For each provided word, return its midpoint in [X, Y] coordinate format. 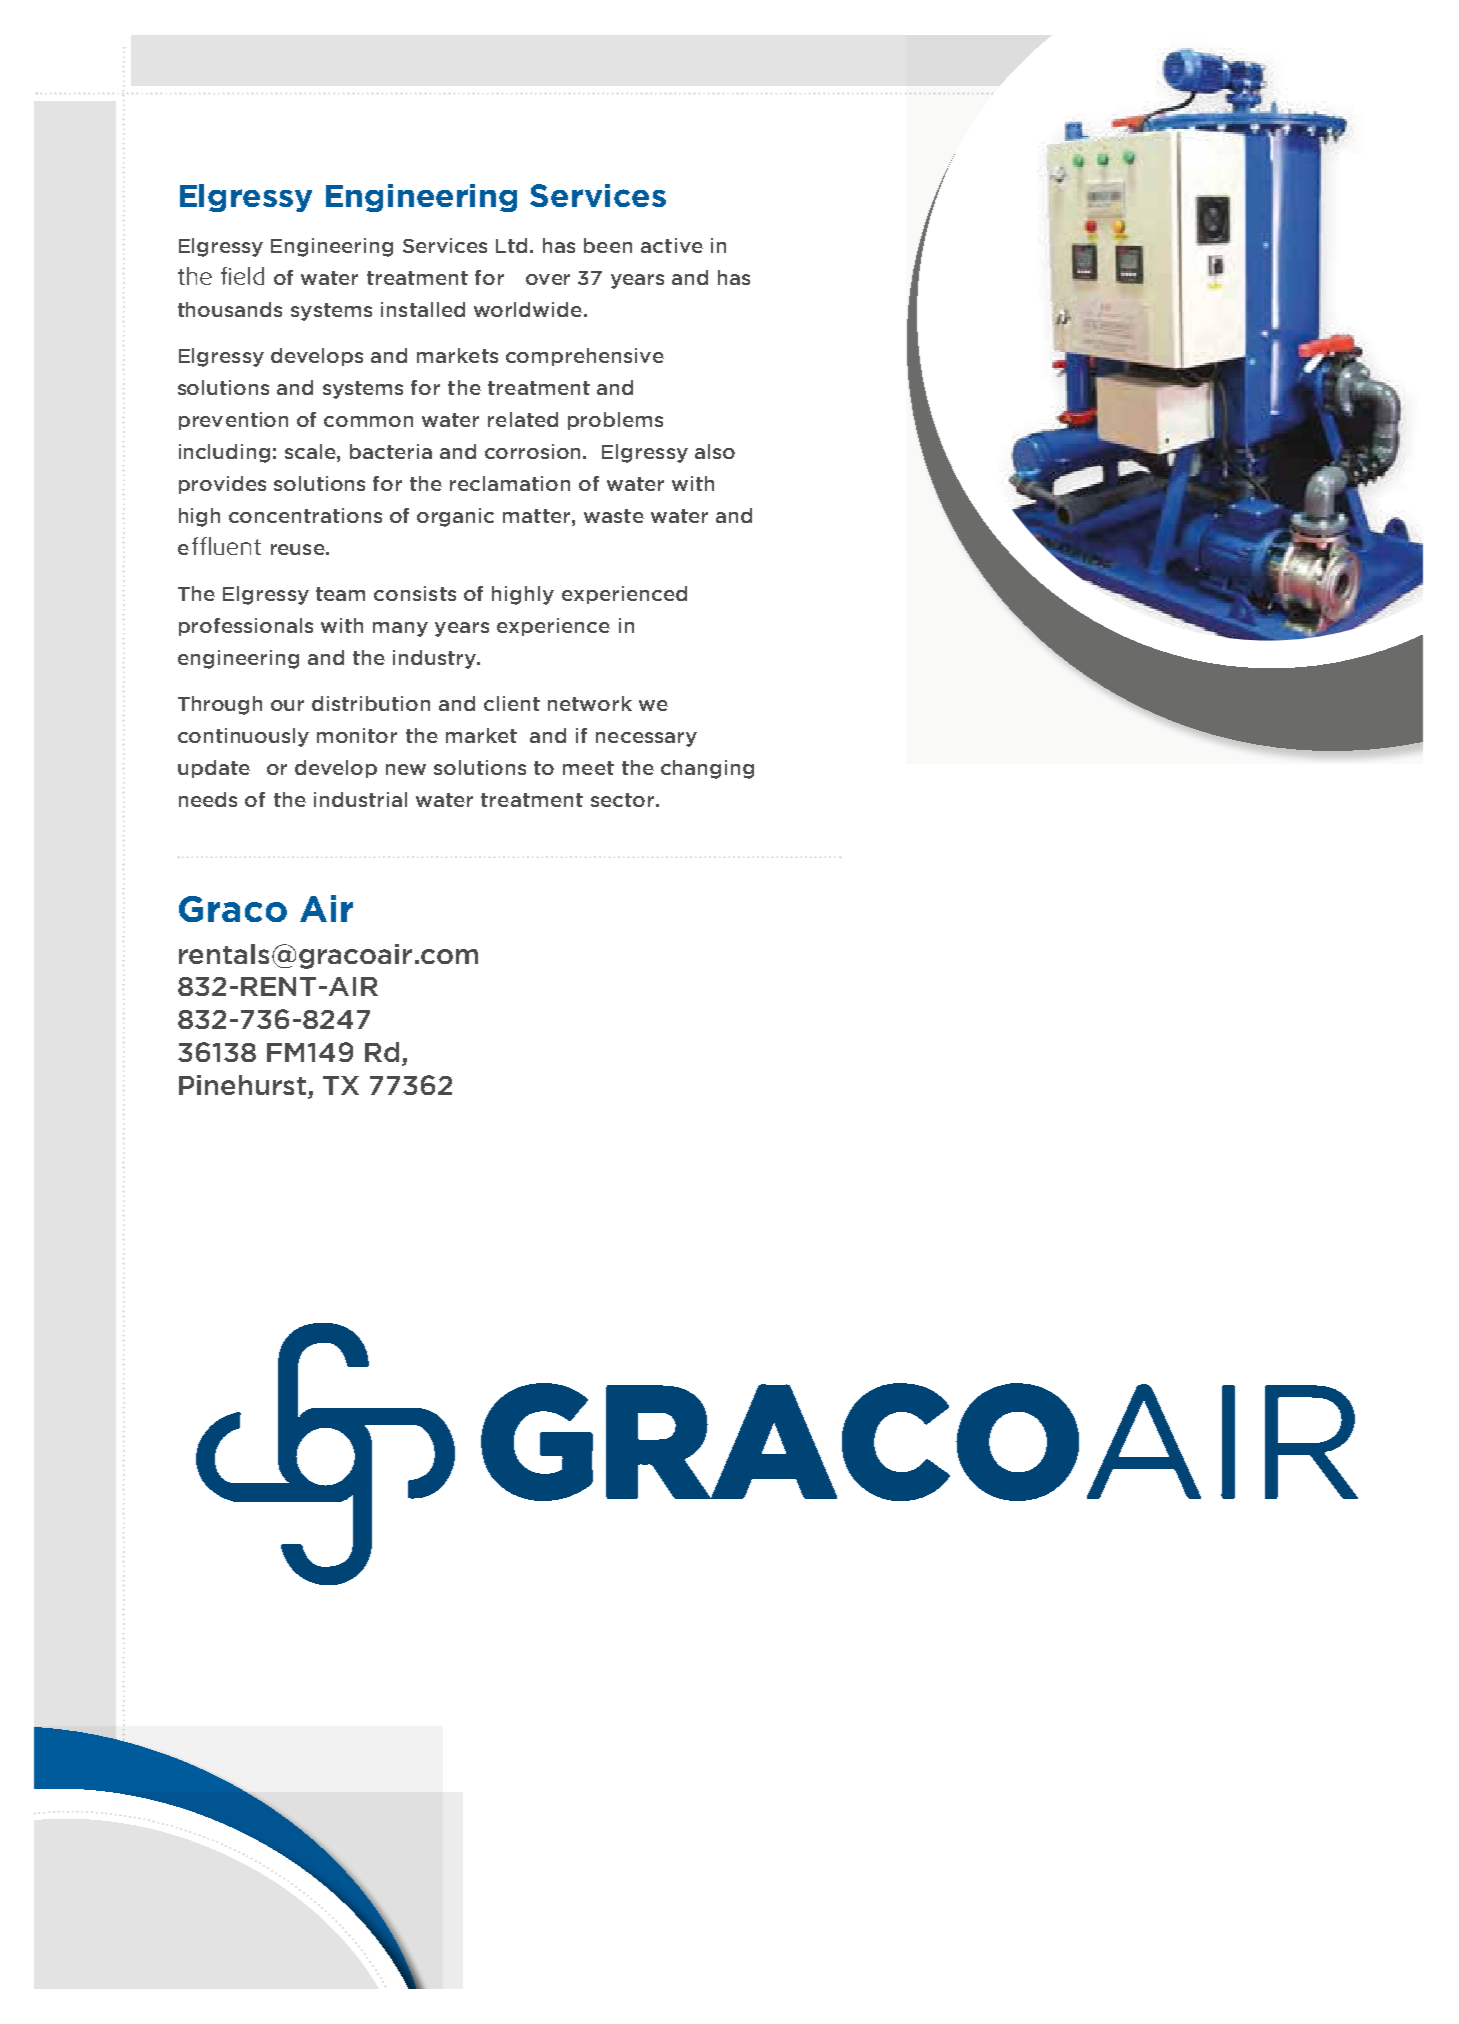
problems [615, 421]
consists [415, 593]
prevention [233, 421]
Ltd [513, 245]
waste [614, 516]
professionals [246, 627]
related [523, 419]
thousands [230, 309]
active [672, 245]
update [214, 769]
